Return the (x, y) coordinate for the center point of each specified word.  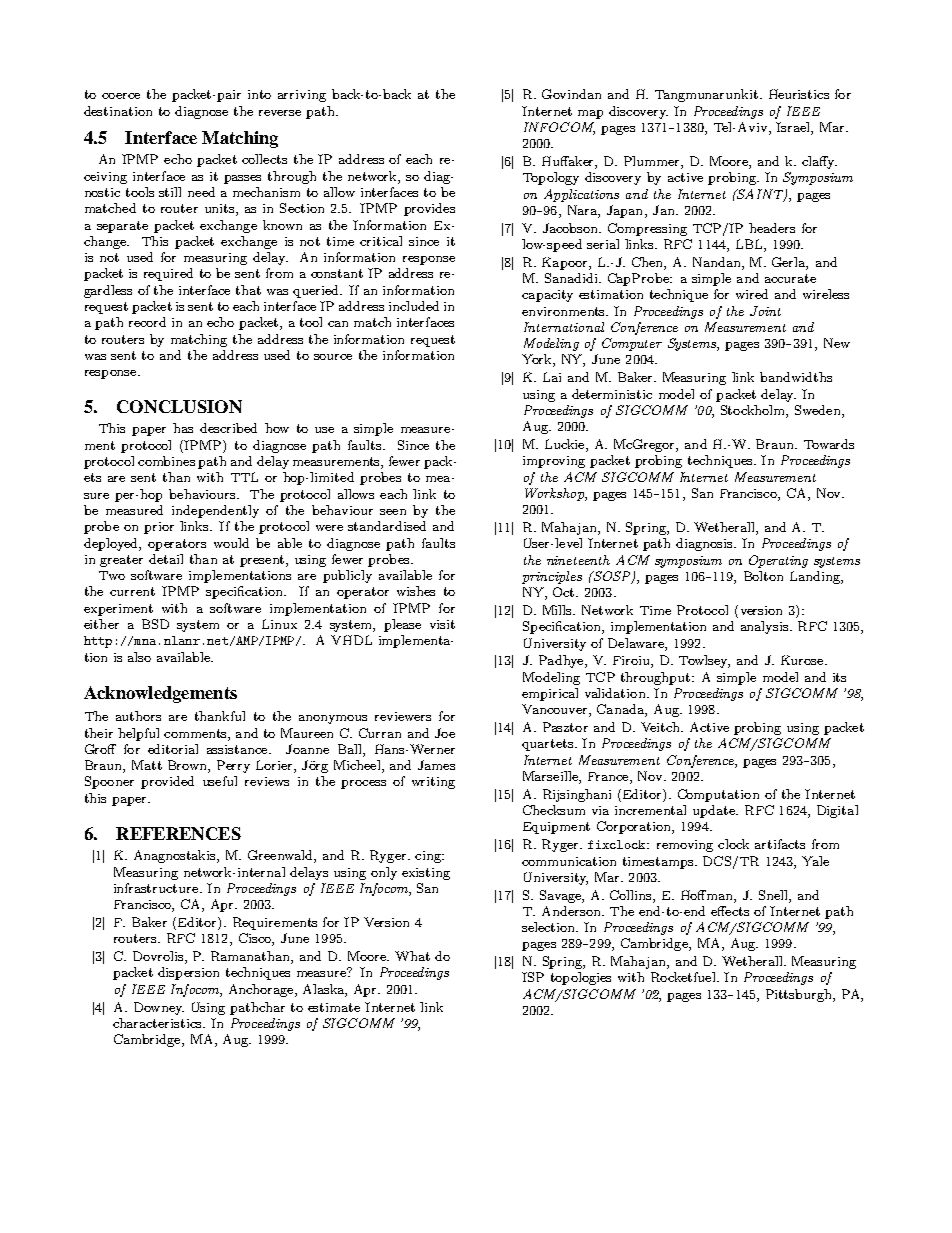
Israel (794, 128)
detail (166, 559)
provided (167, 782)
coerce (121, 96)
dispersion (188, 973)
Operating (778, 561)
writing (433, 783)
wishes (416, 591)
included (414, 306)
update (715, 811)
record (147, 322)
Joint (765, 311)
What (412, 956)
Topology (551, 178)
